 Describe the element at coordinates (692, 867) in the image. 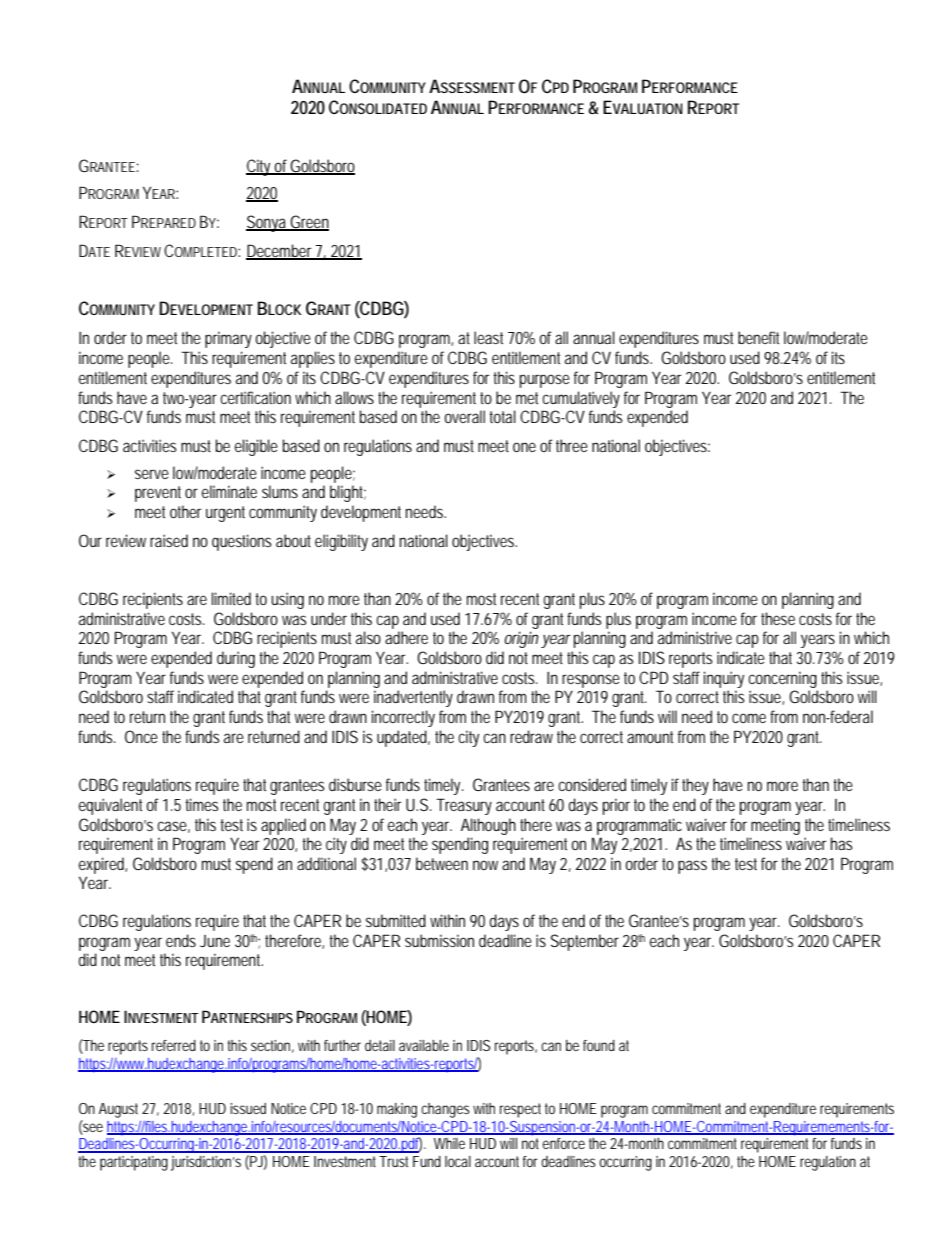

I see `pass` at that location.
